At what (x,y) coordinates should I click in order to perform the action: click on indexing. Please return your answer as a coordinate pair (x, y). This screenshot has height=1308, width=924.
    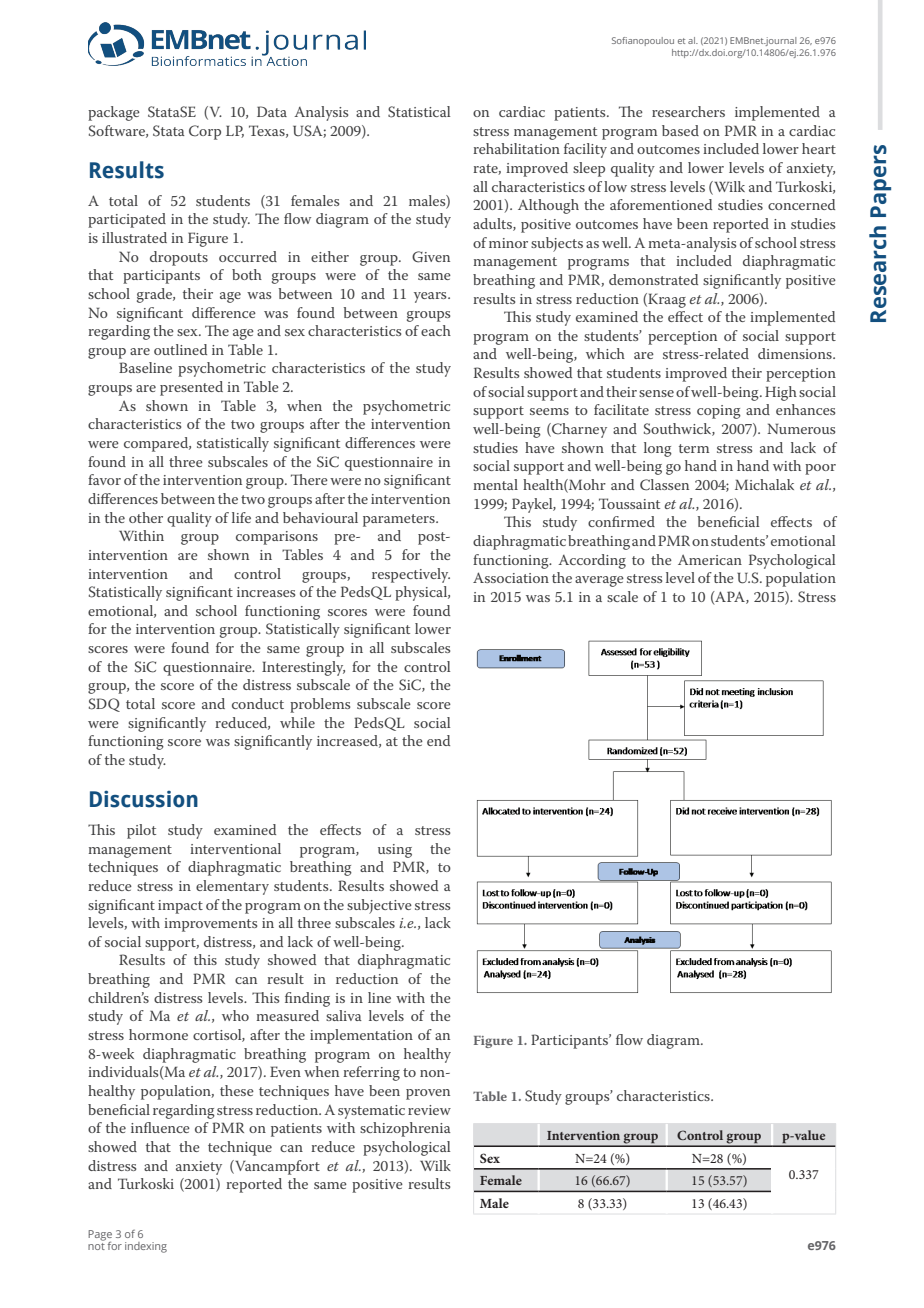
    Looking at the image, I should click on (146, 1247).
